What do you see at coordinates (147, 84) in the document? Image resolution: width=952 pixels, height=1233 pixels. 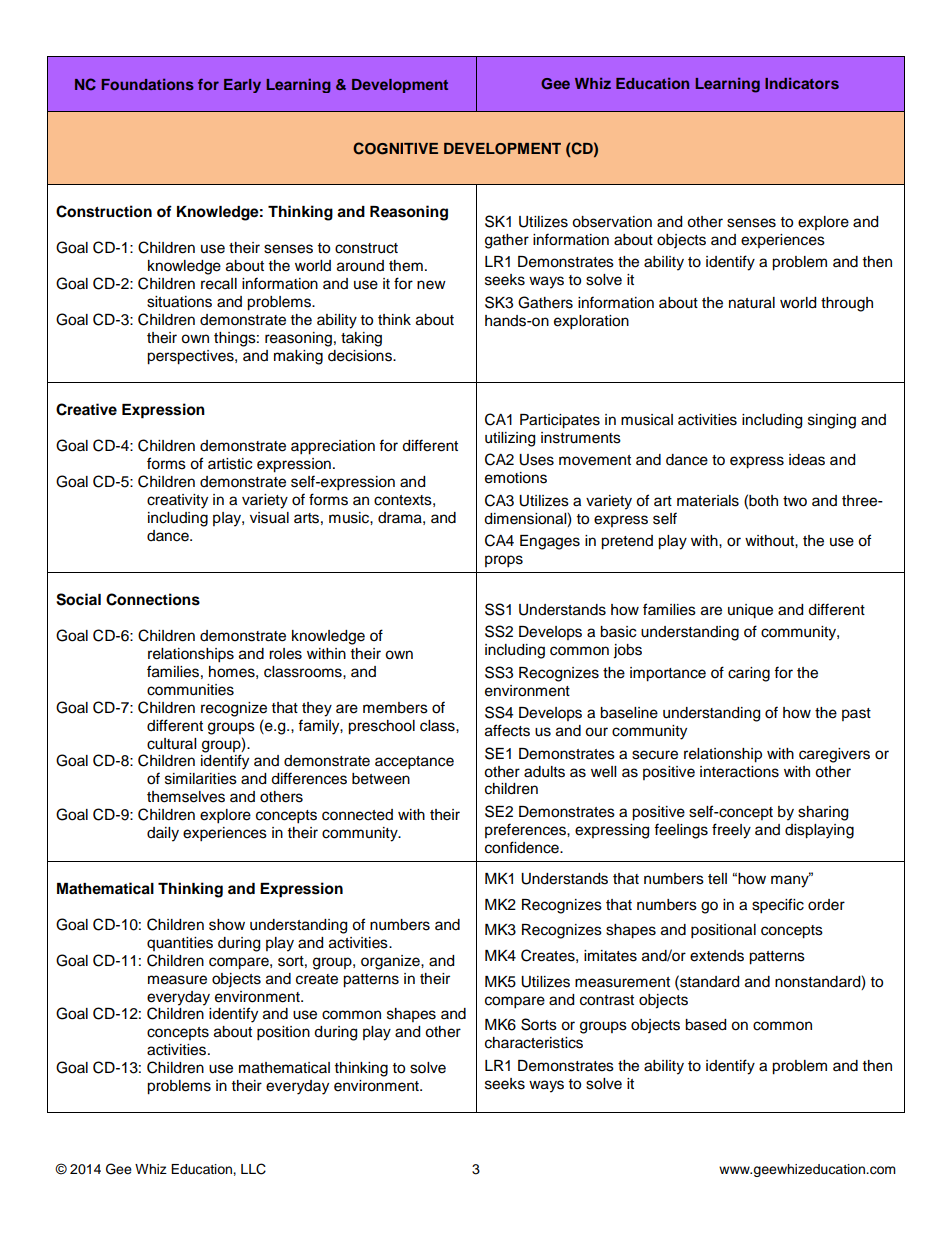 I see `Foundations` at bounding box center [147, 84].
